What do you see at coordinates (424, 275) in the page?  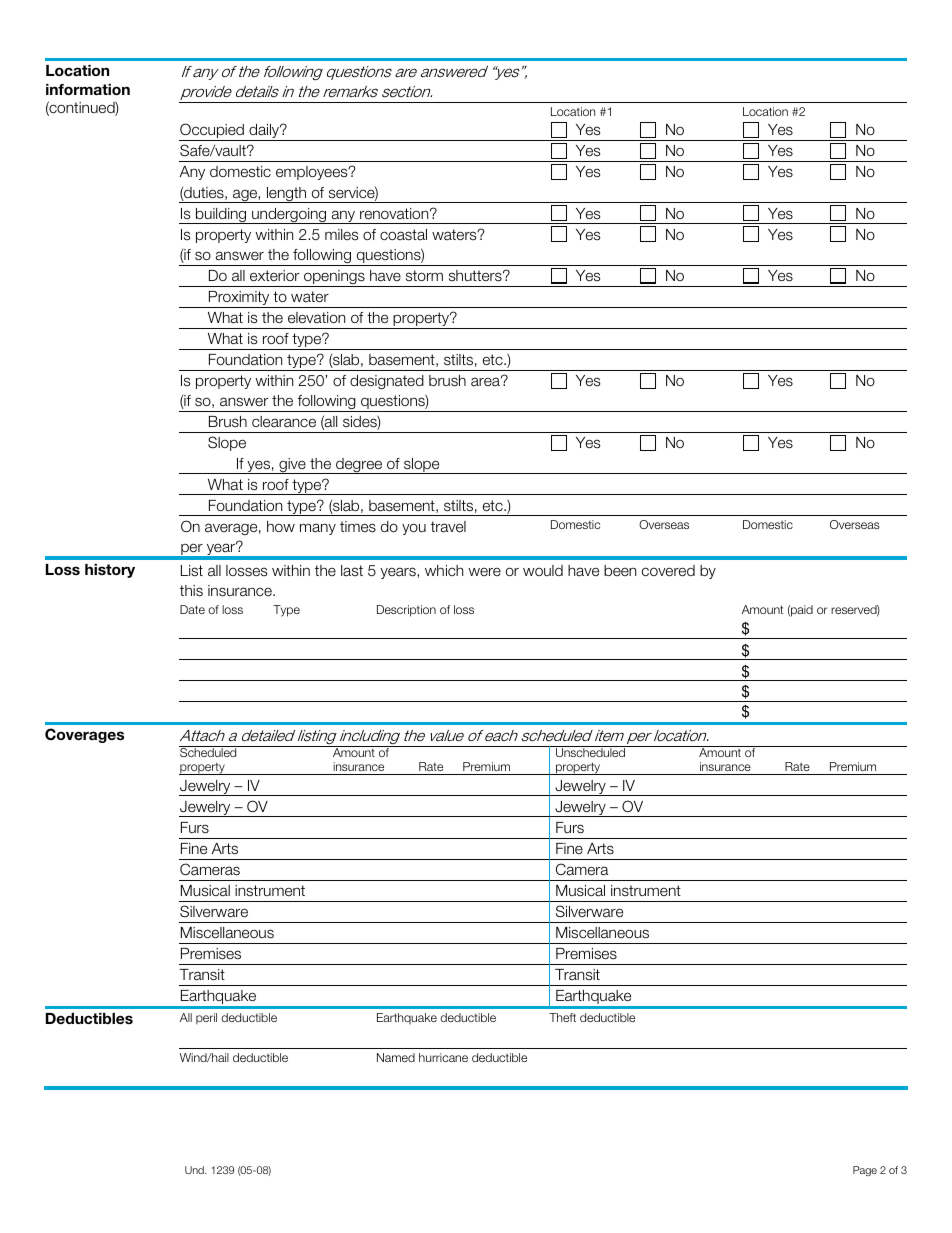 I see `storm` at bounding box center [424, 275].
